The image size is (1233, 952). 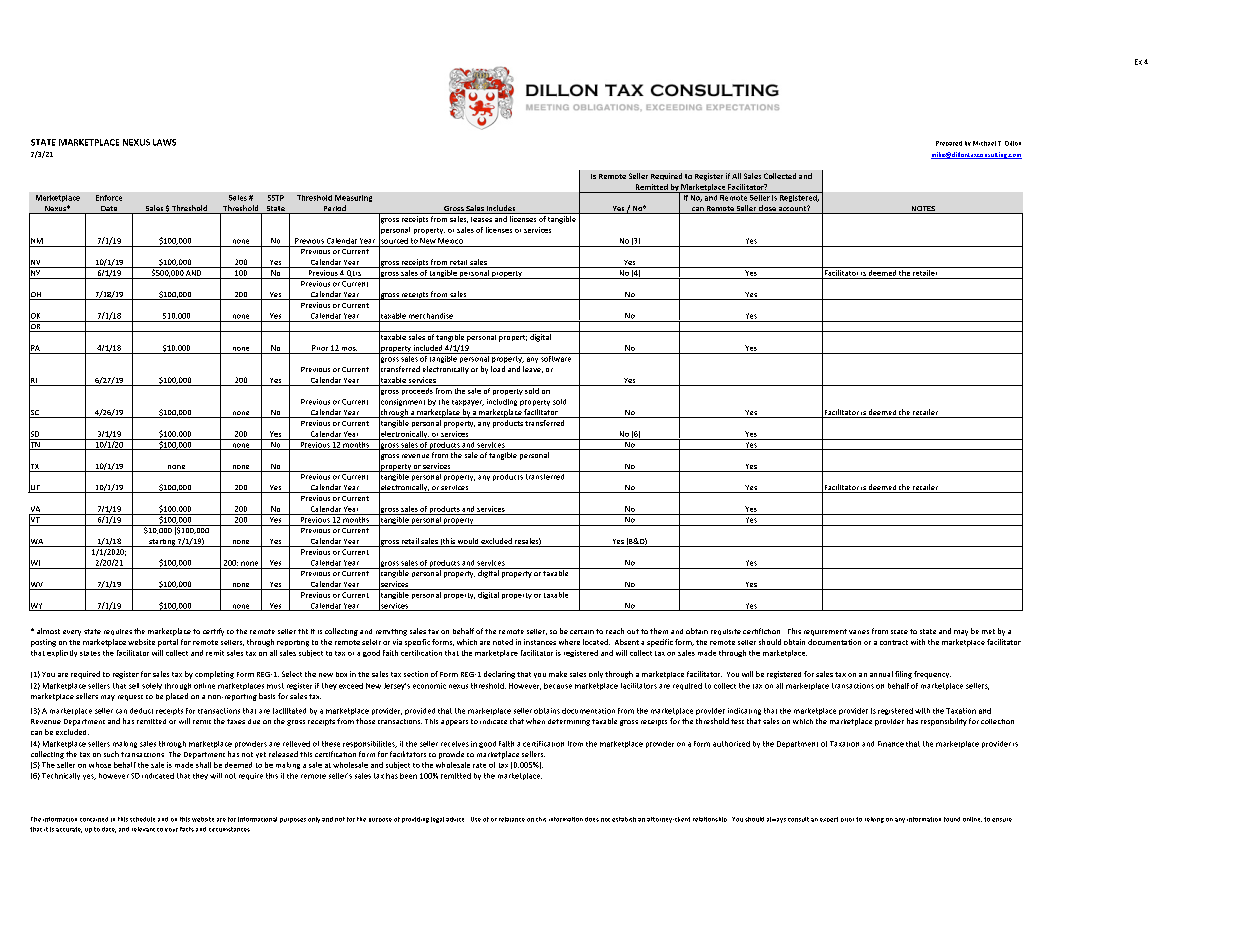 What do you see at coordinates (874, 820) in the page?
I see `relying` at bounding box center [874, 820].
